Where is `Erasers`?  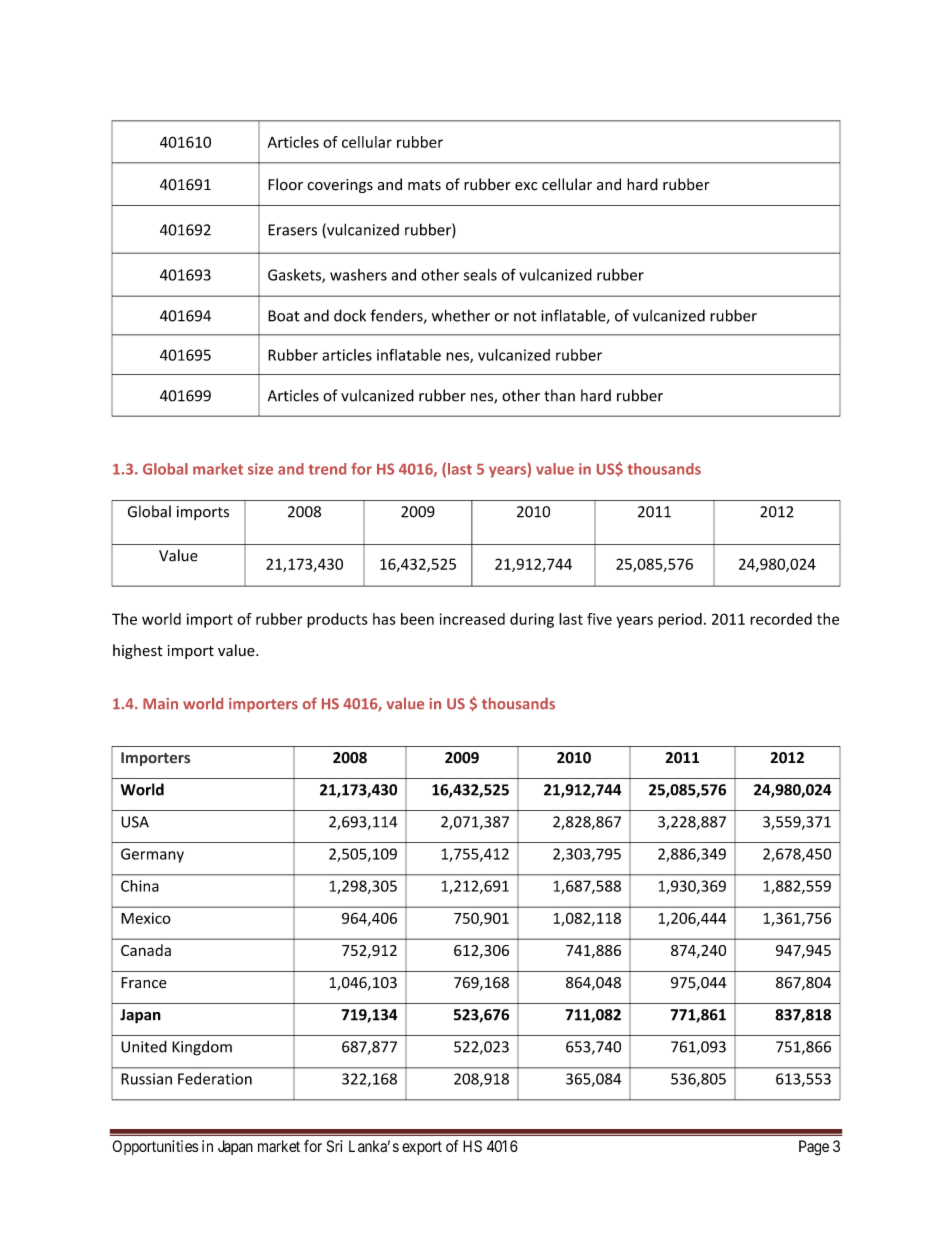
Erasers is located at coordinates (292, 230).
